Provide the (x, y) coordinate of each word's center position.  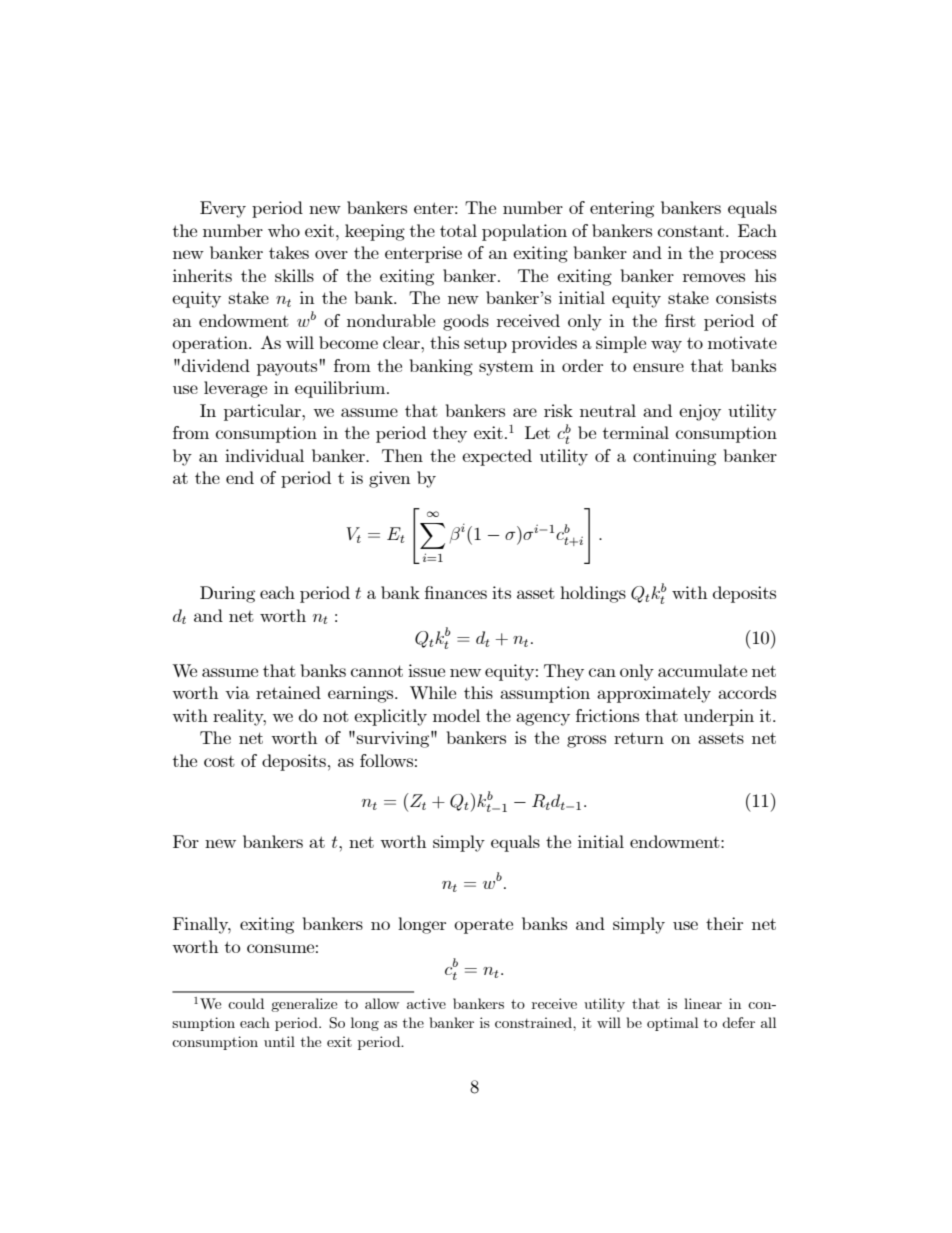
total (458, 230)
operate (483, 926)
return (639, 738)
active (426, 1003)
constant (691, 231)
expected (497, 457)
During (227, 594)
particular (263, 412)
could (246, 1003)
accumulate (702, 670)
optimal (672, 1024)
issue (426, 670)
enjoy (700, 412)
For (186, 841)
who (284, 230)
